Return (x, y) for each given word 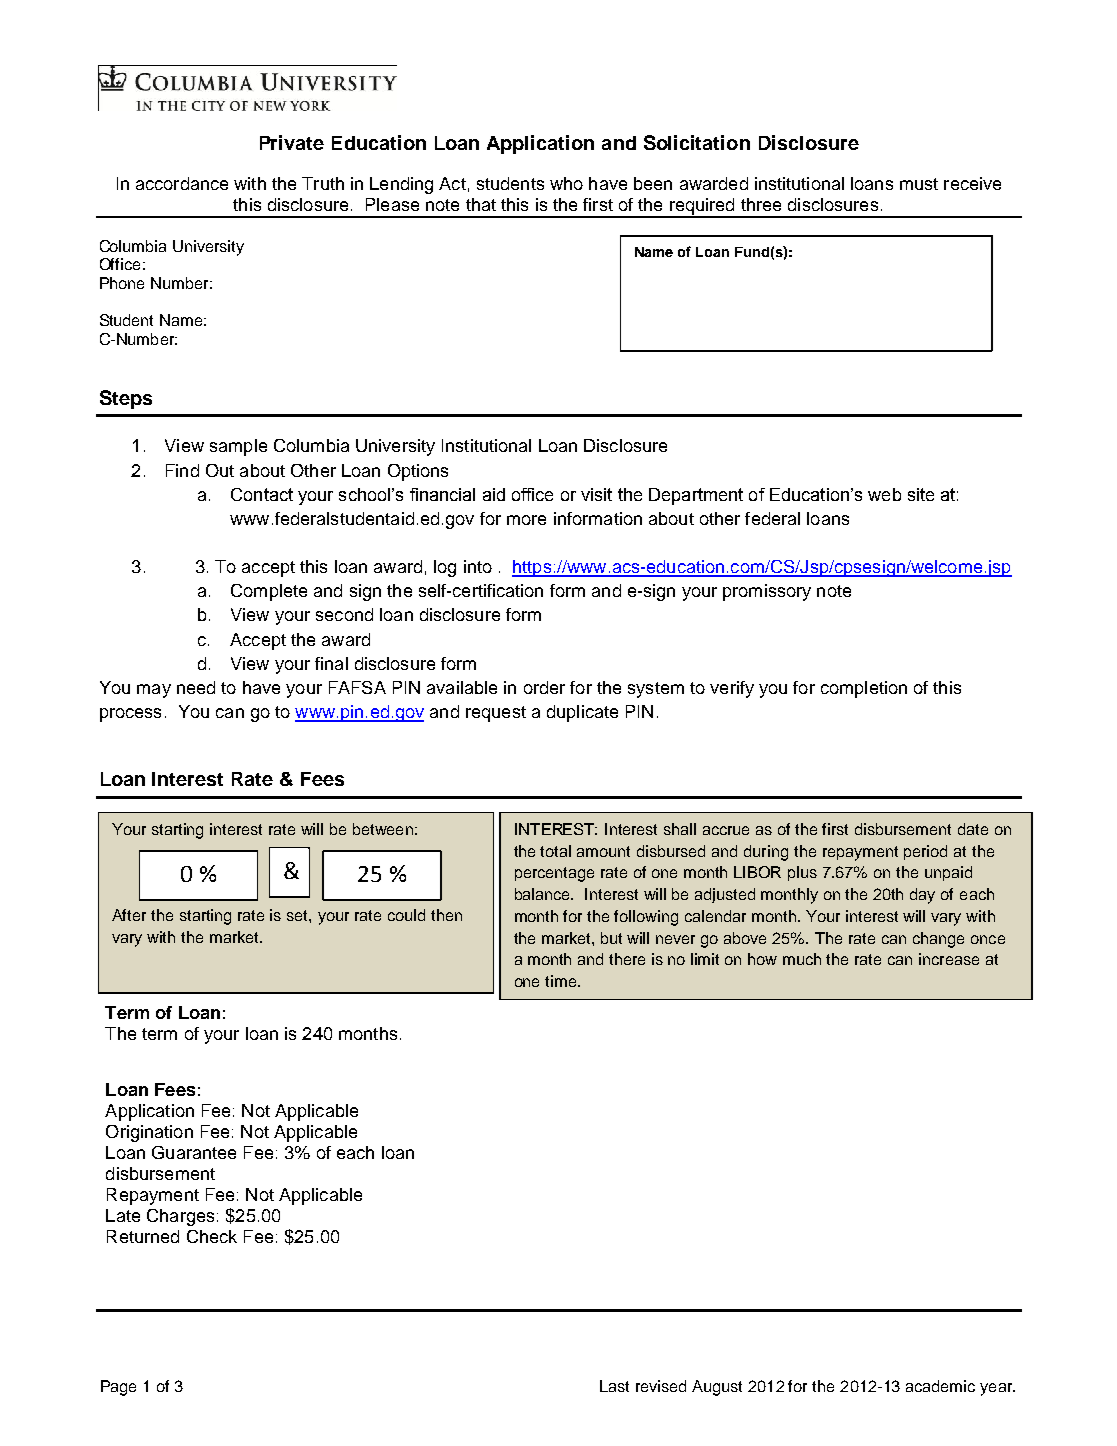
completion (864, 689)
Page (118, 1388)
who (566, 183)
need (196, 687)
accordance (182, 183)
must (919, 184)
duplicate (582, 713)
